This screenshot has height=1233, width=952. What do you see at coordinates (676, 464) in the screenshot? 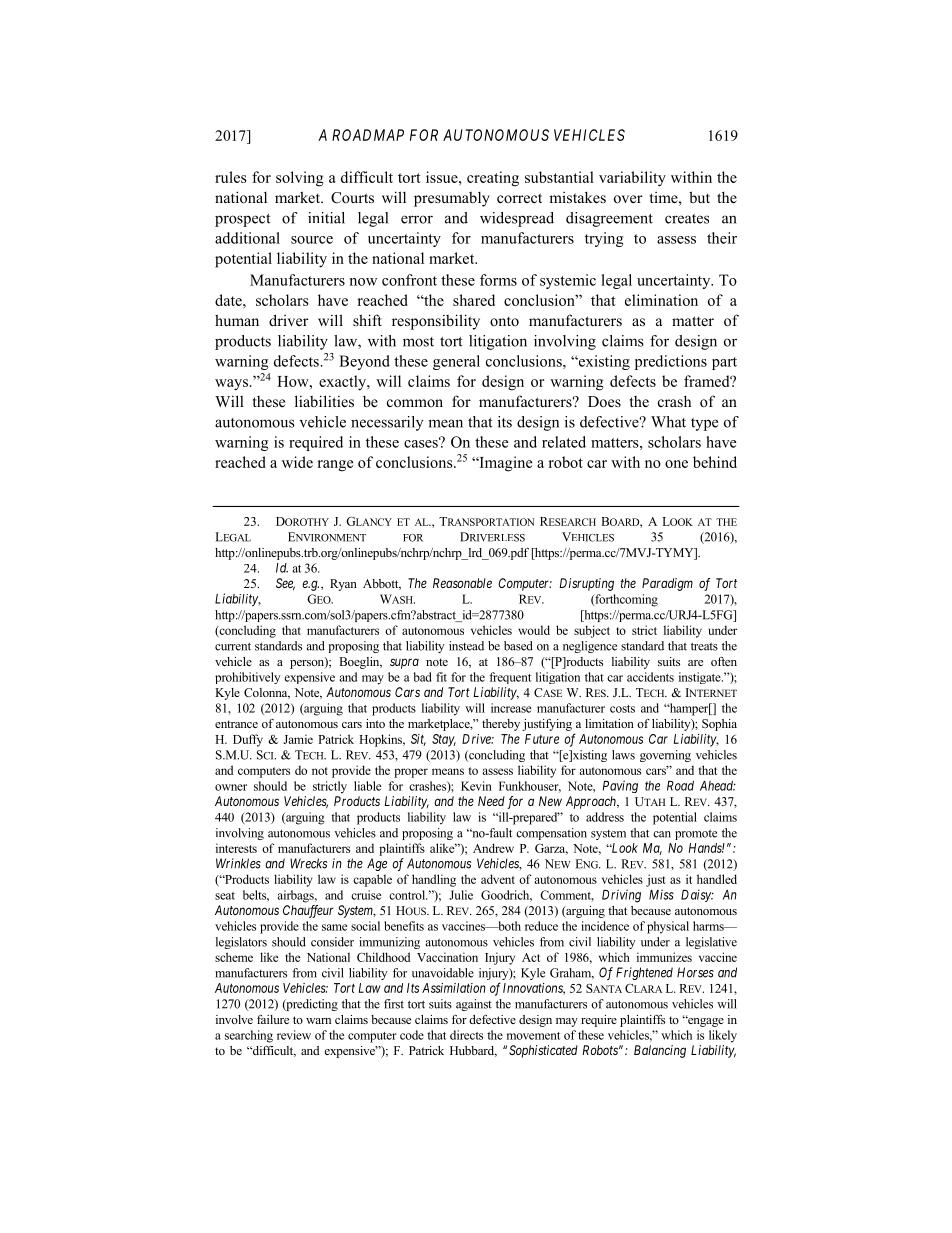
I see `one` at bounding box center [676, 464].
